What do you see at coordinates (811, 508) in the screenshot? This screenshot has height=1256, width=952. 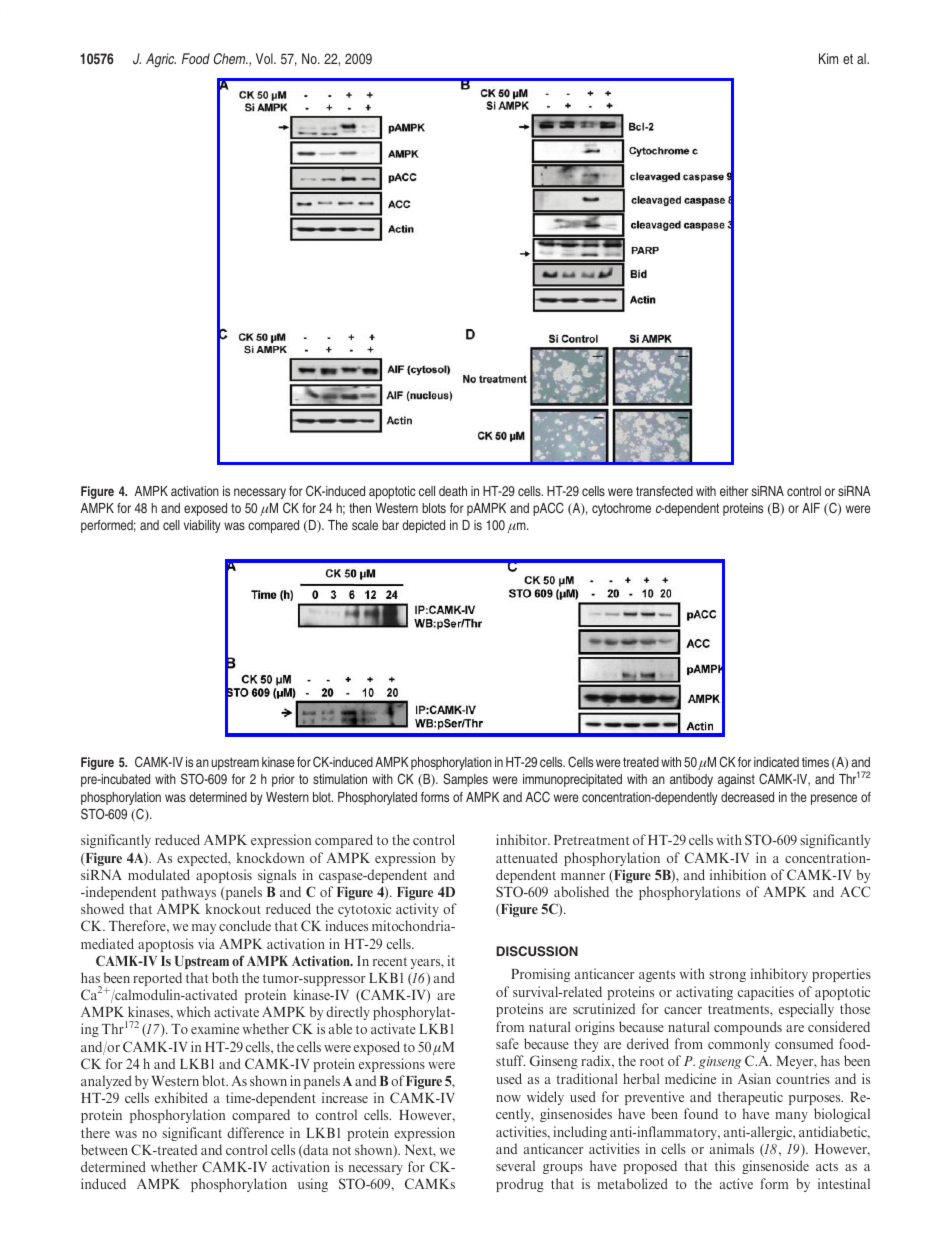 I see `AIF` at bounding box center [811, 508].
